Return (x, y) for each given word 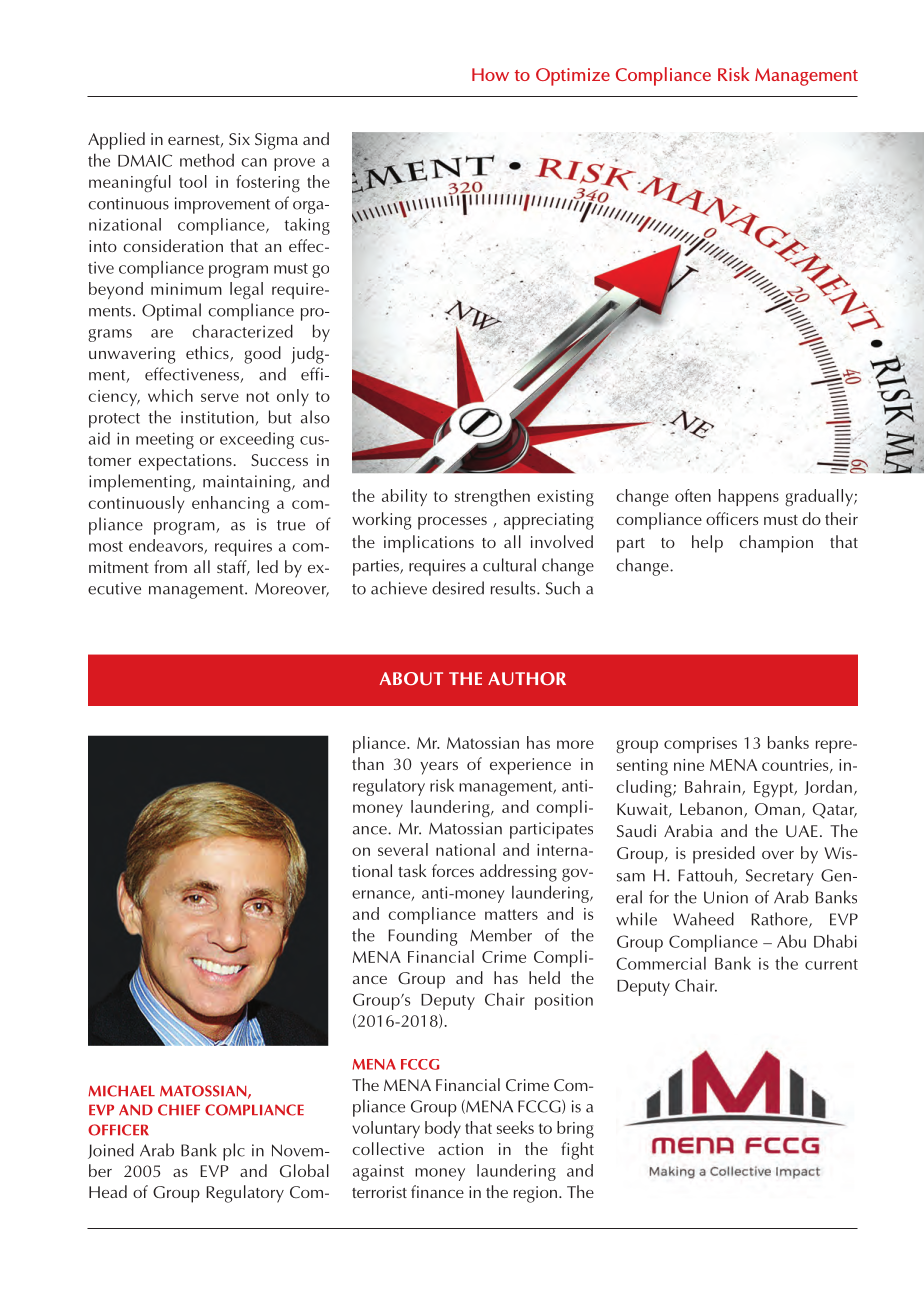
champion (776, 544)
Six (239, 139)
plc (234, 1152)
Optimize (573, 77)
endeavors (167, 546)
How (490, 74)
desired (458, 588)
